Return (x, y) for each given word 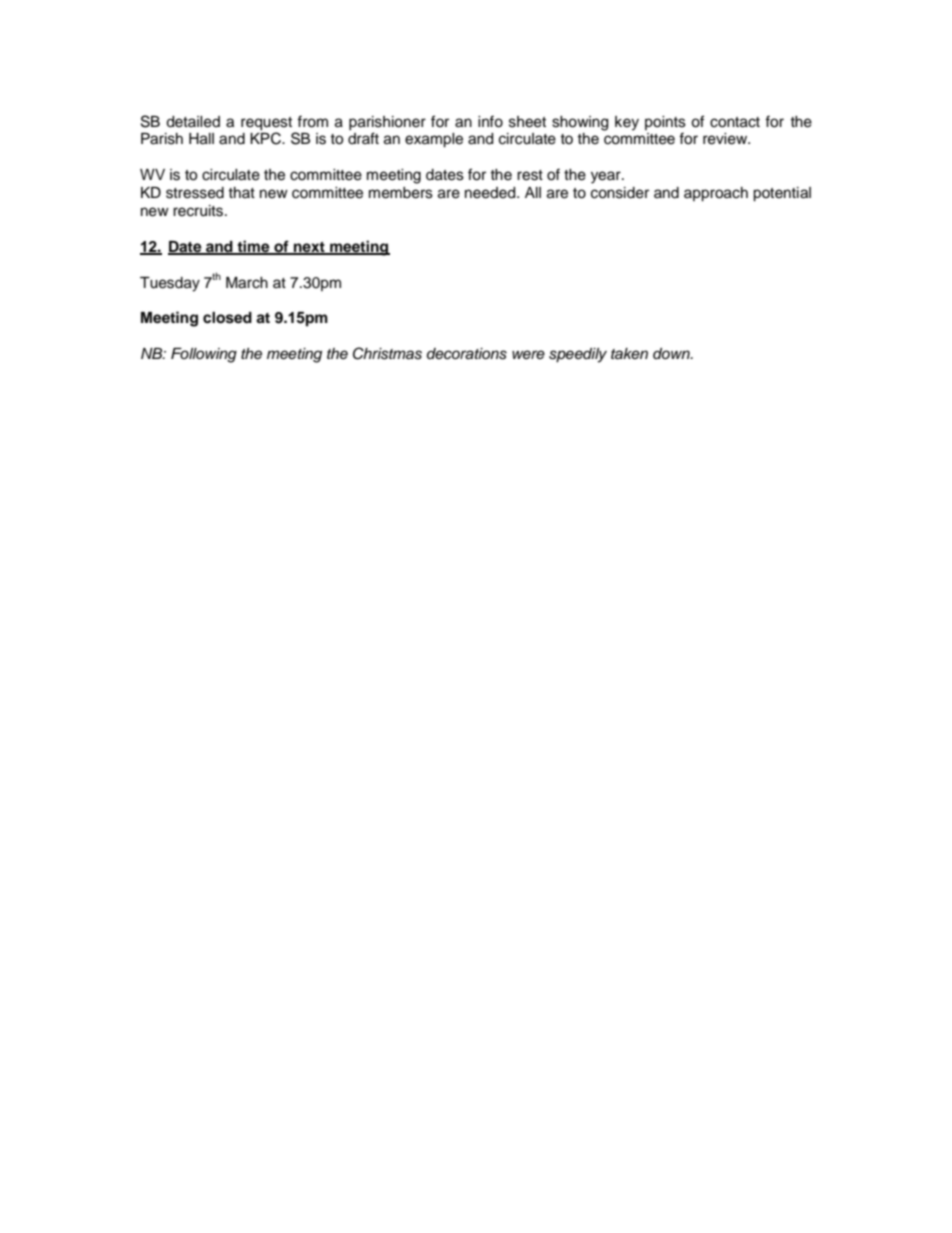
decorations (467, 354)
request (266, 124)
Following (204, 355)
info (490, 121)
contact (735, 122)
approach (716, 194)
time (253, 247)
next (309, 248)
